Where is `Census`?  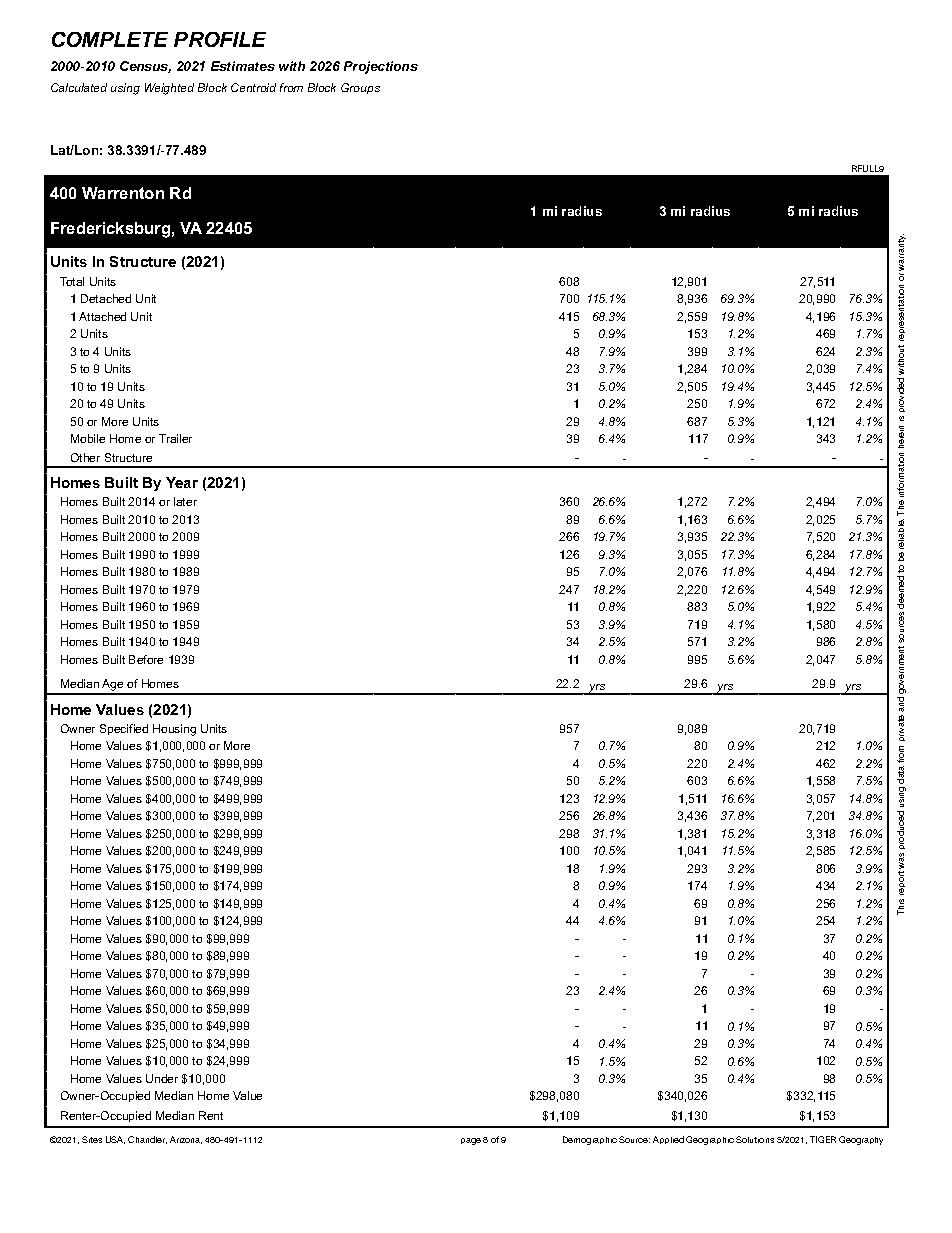 Census is located at coordinates (145, 67).
